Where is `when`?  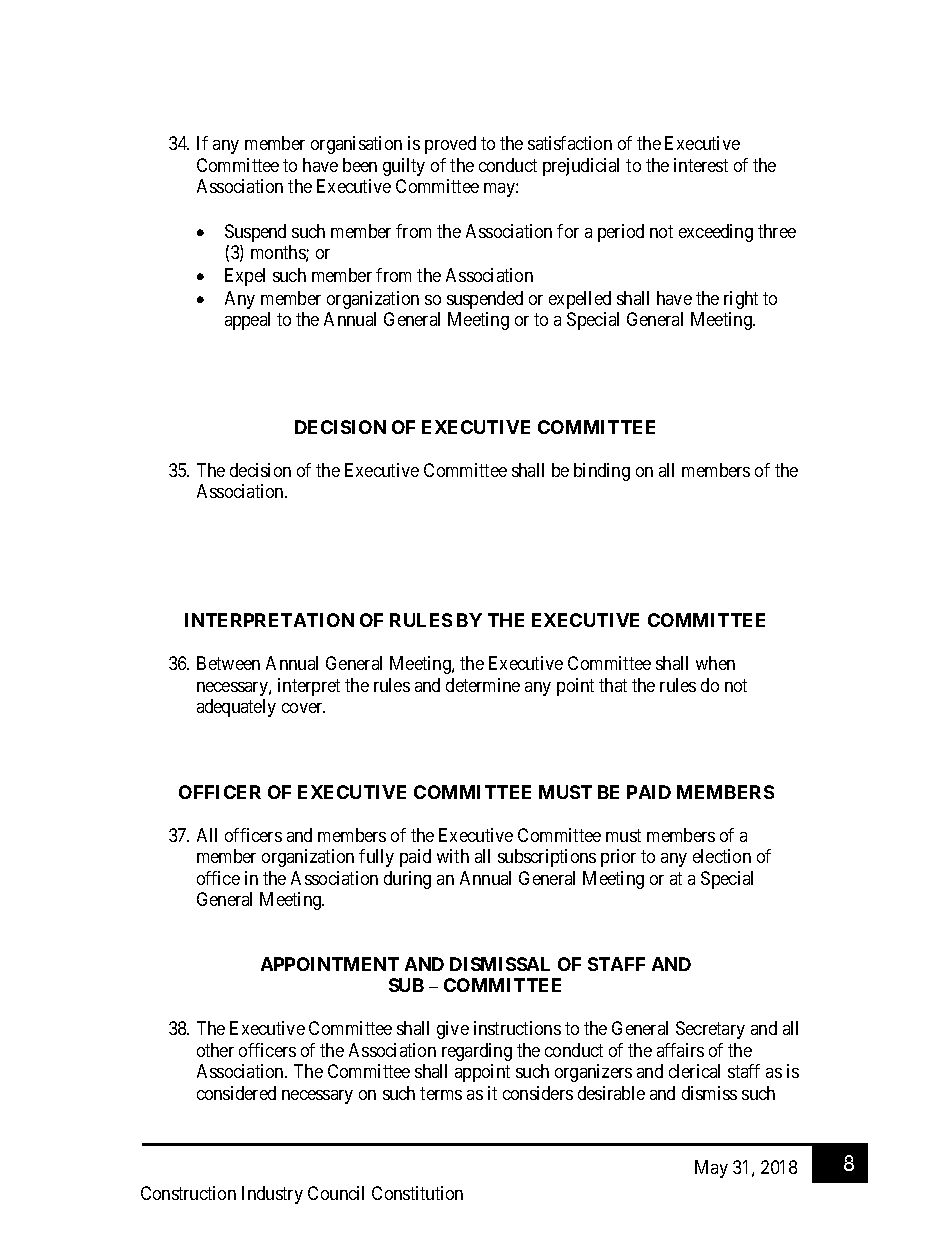
when is located at coordinates (715, 663).
